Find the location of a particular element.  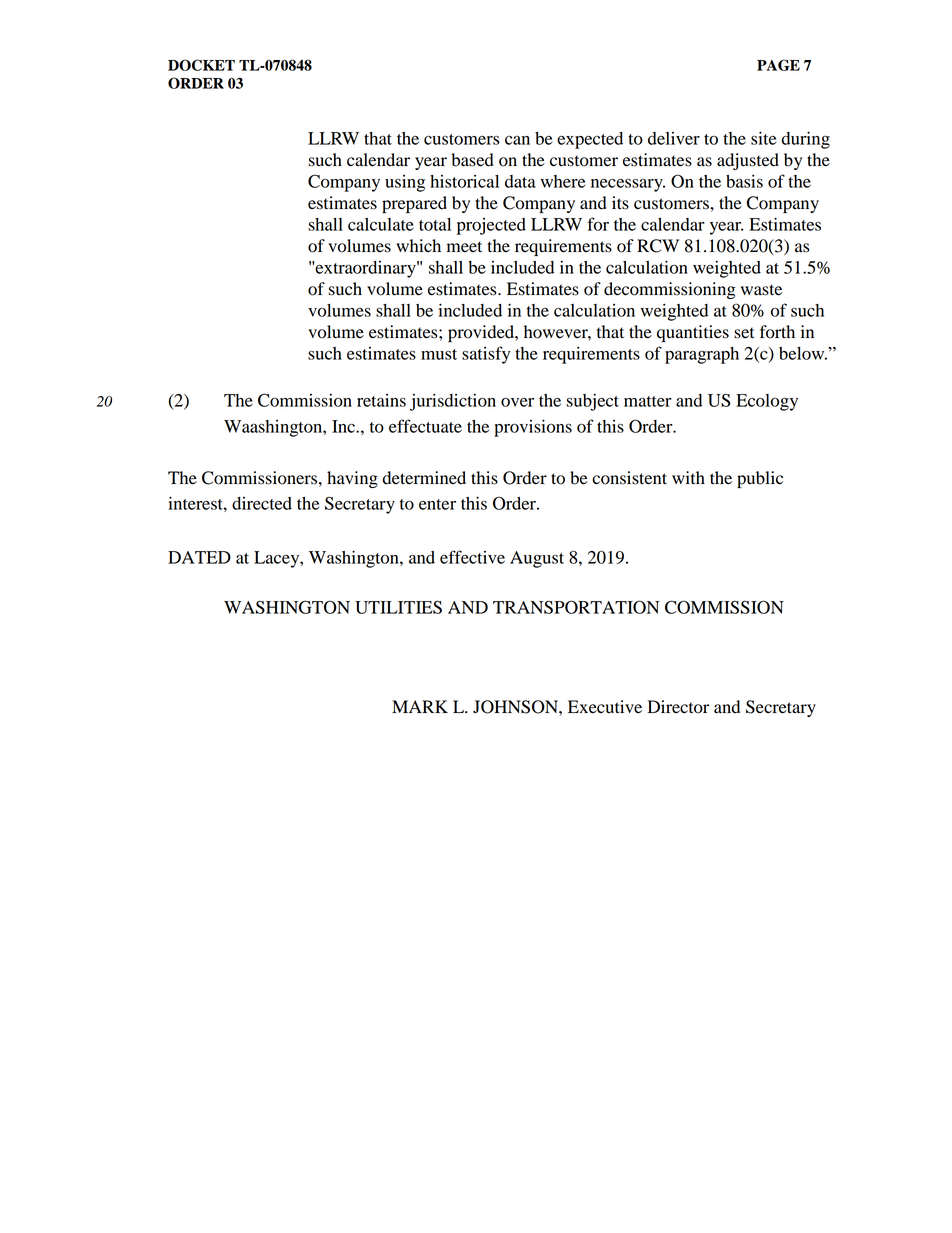

public is located at coordinates (760, 479).
